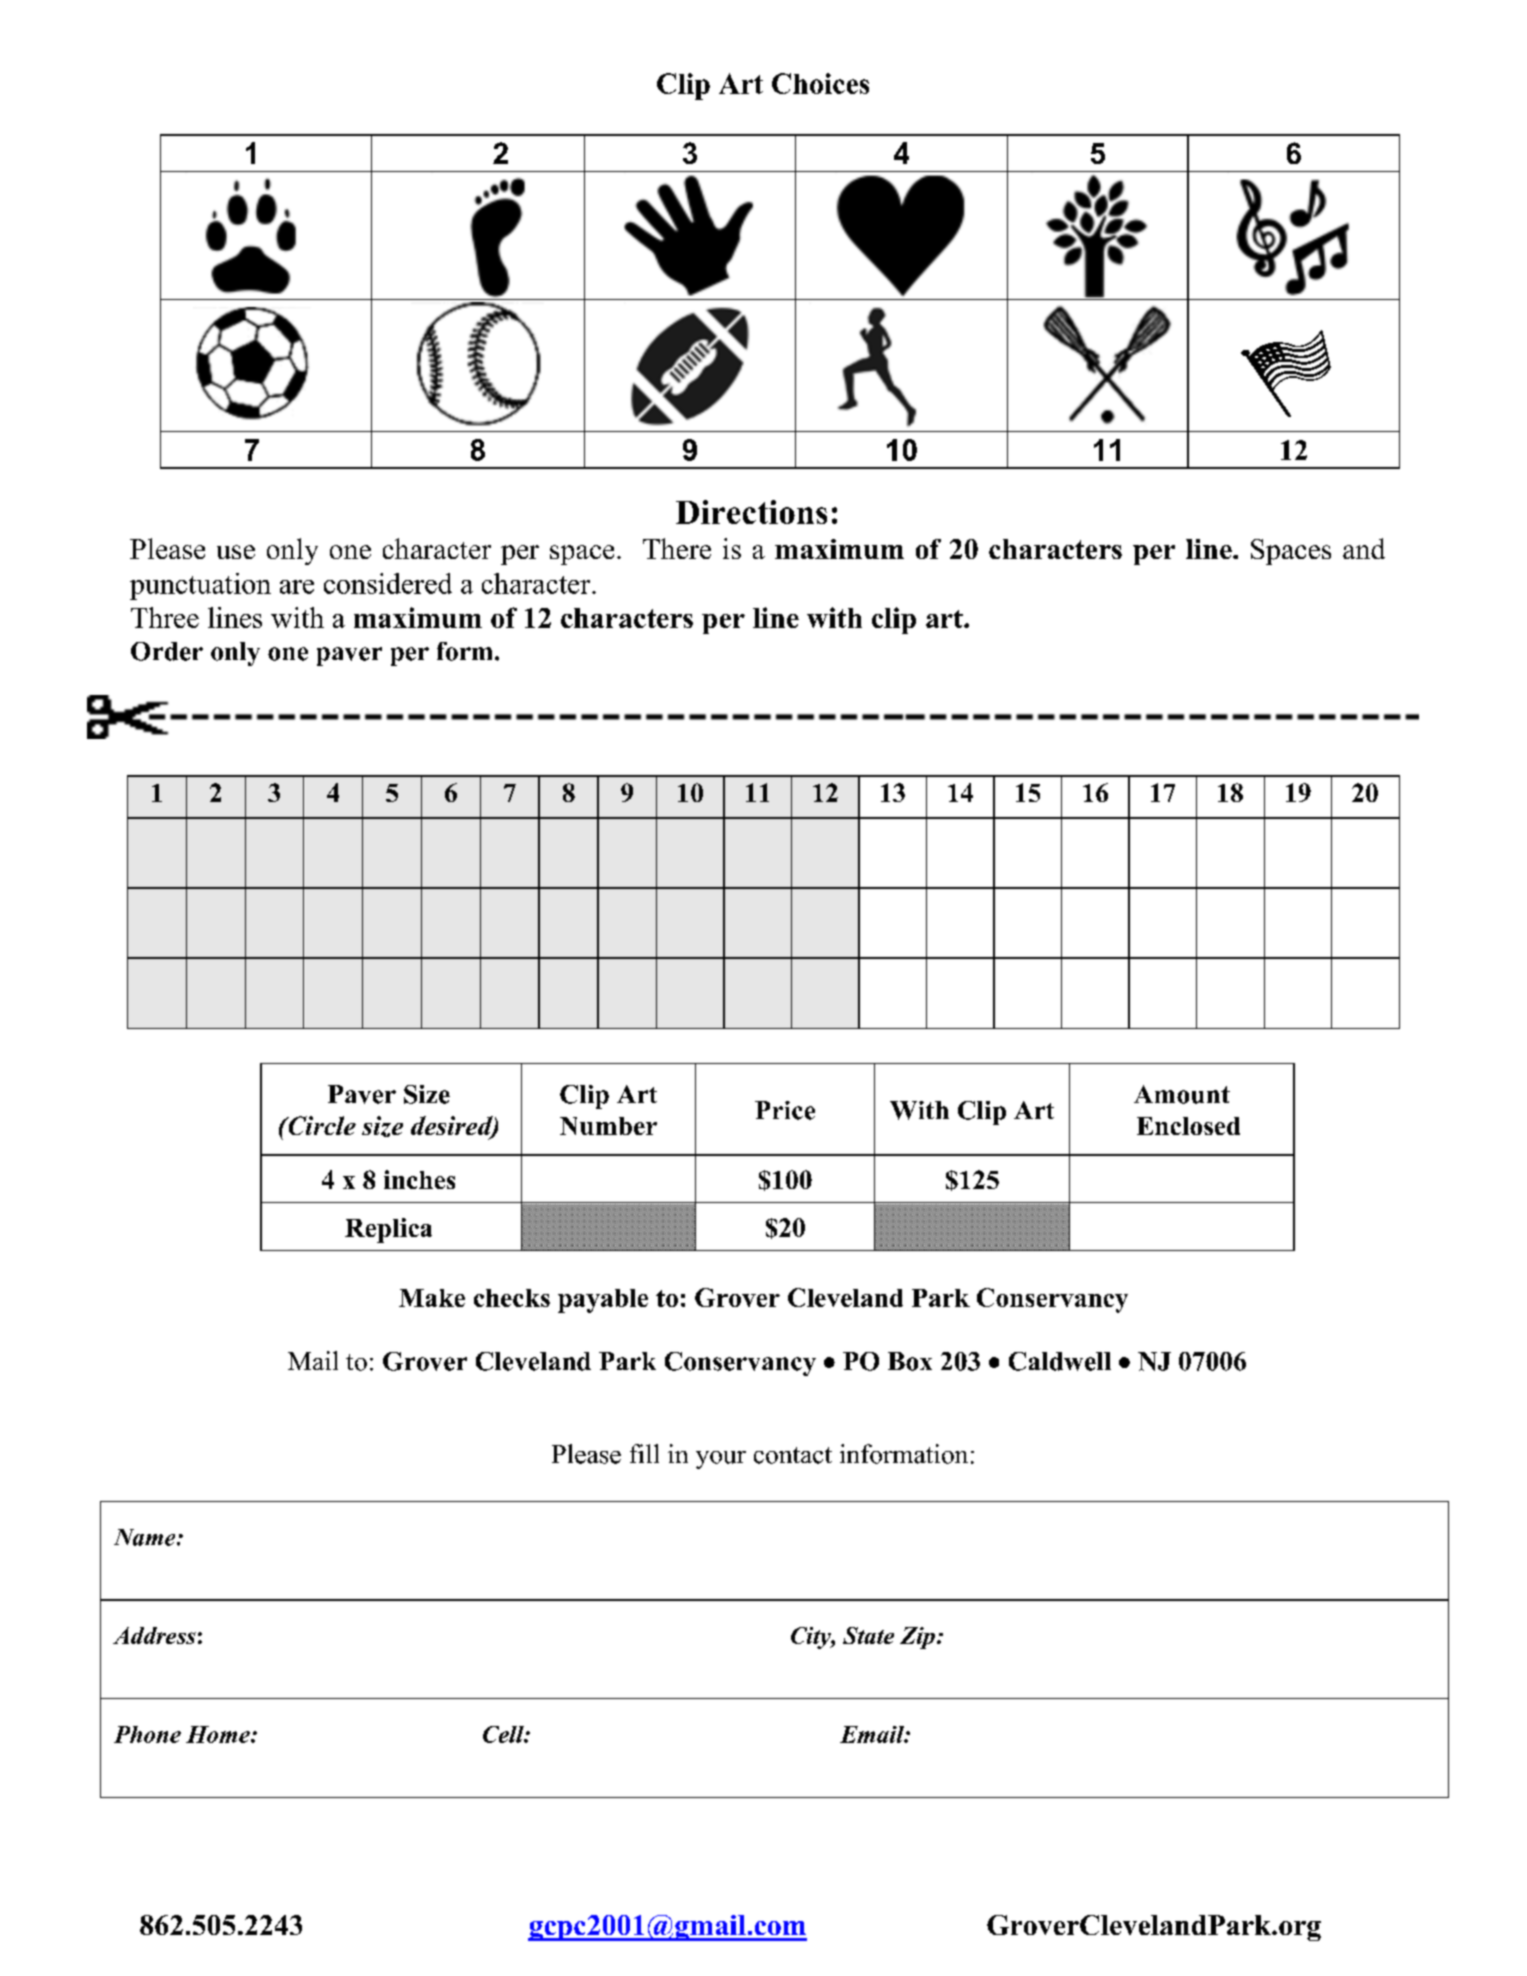 This screenshot has width=1527, height=1976. What do you see at coordinates (608, 1126) in the screenshot?
I see `Number` at bounding box center [608, 1126].
